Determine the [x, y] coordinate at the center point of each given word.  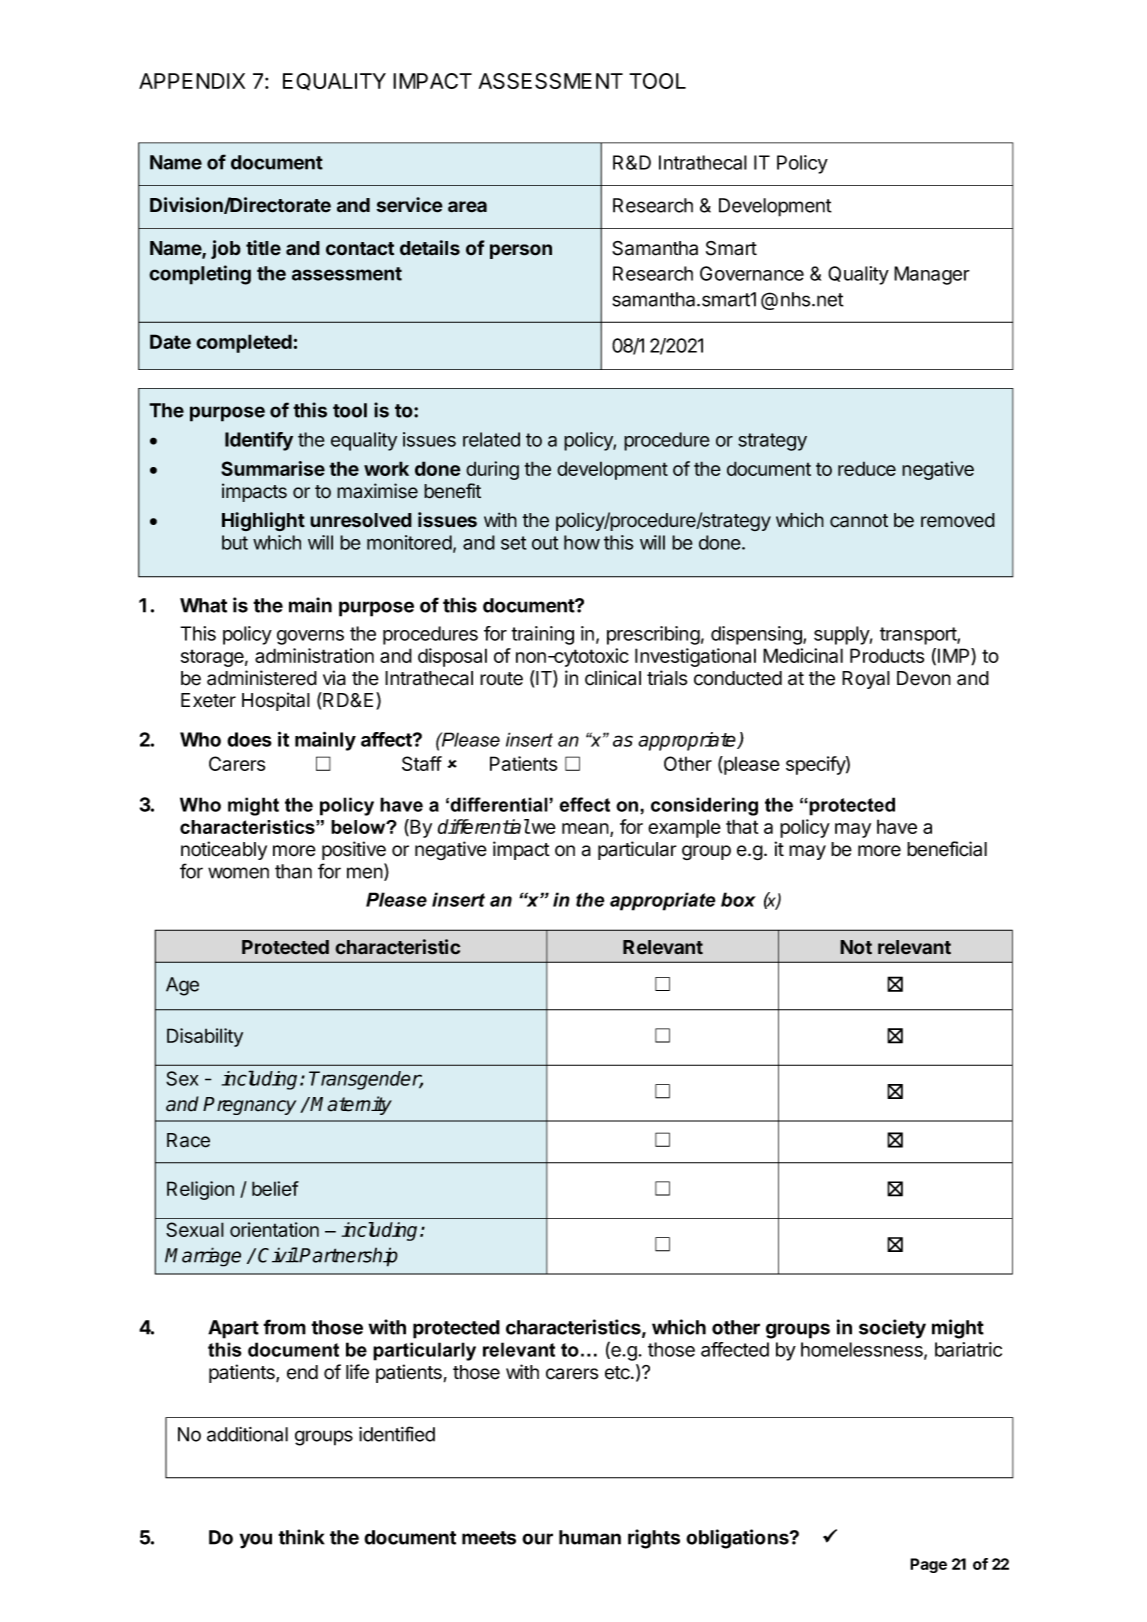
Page [928, 1565]
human [590, 1537]
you [256, 1541]
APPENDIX [192, 81]
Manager [932, 275]
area [467, 207]
